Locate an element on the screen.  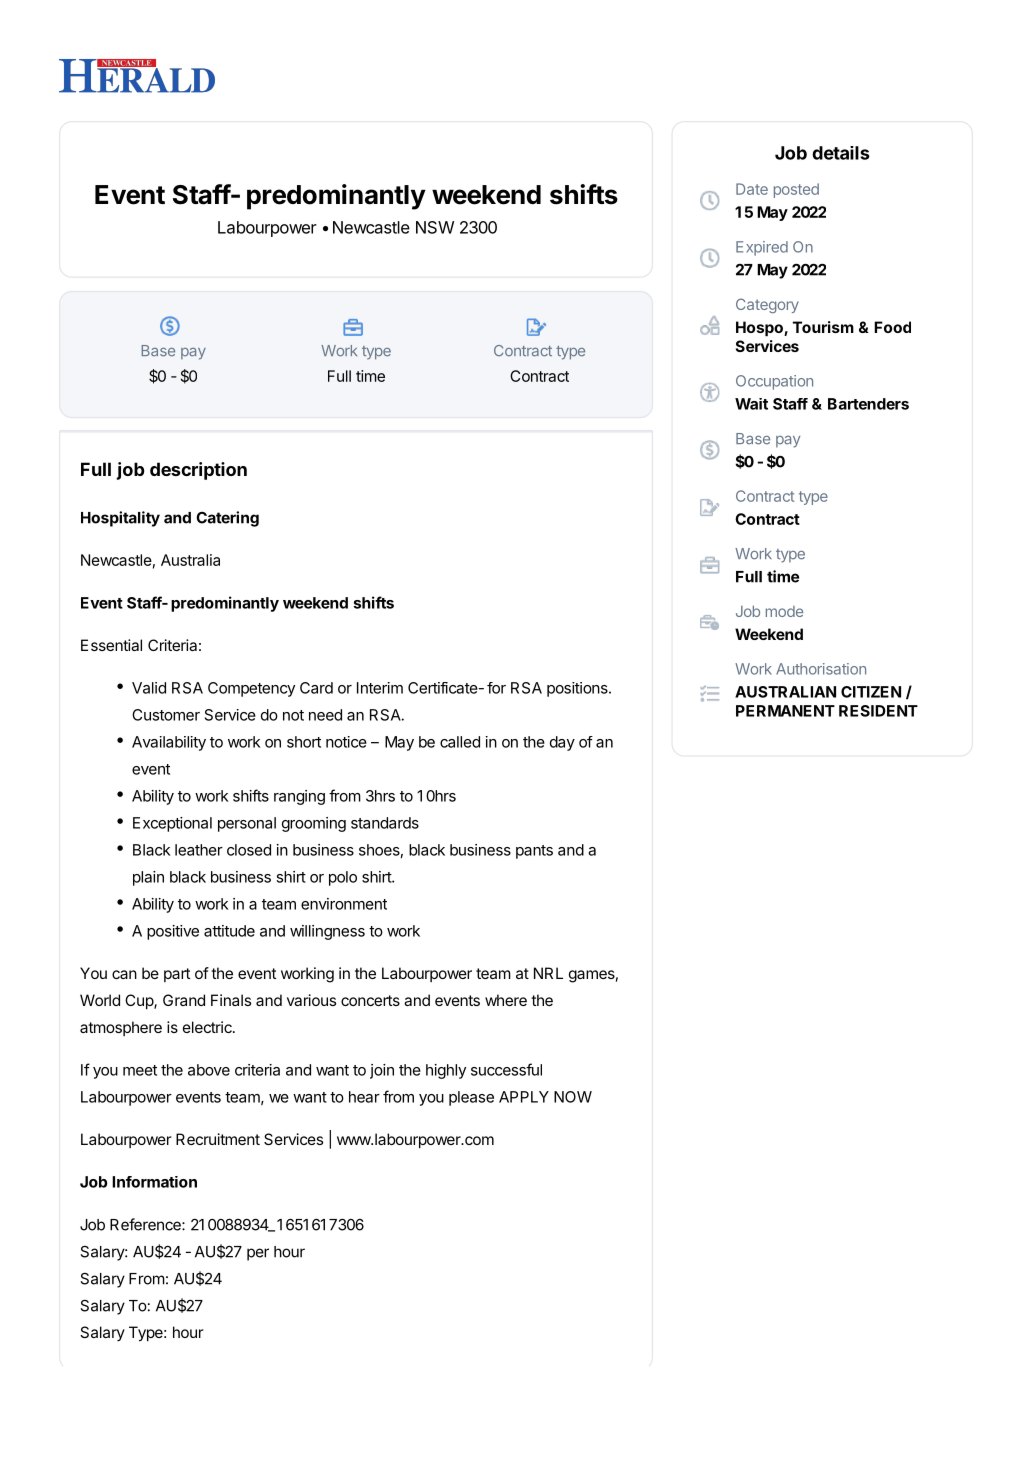
Authorisation is located at coordinates (821, 669).
